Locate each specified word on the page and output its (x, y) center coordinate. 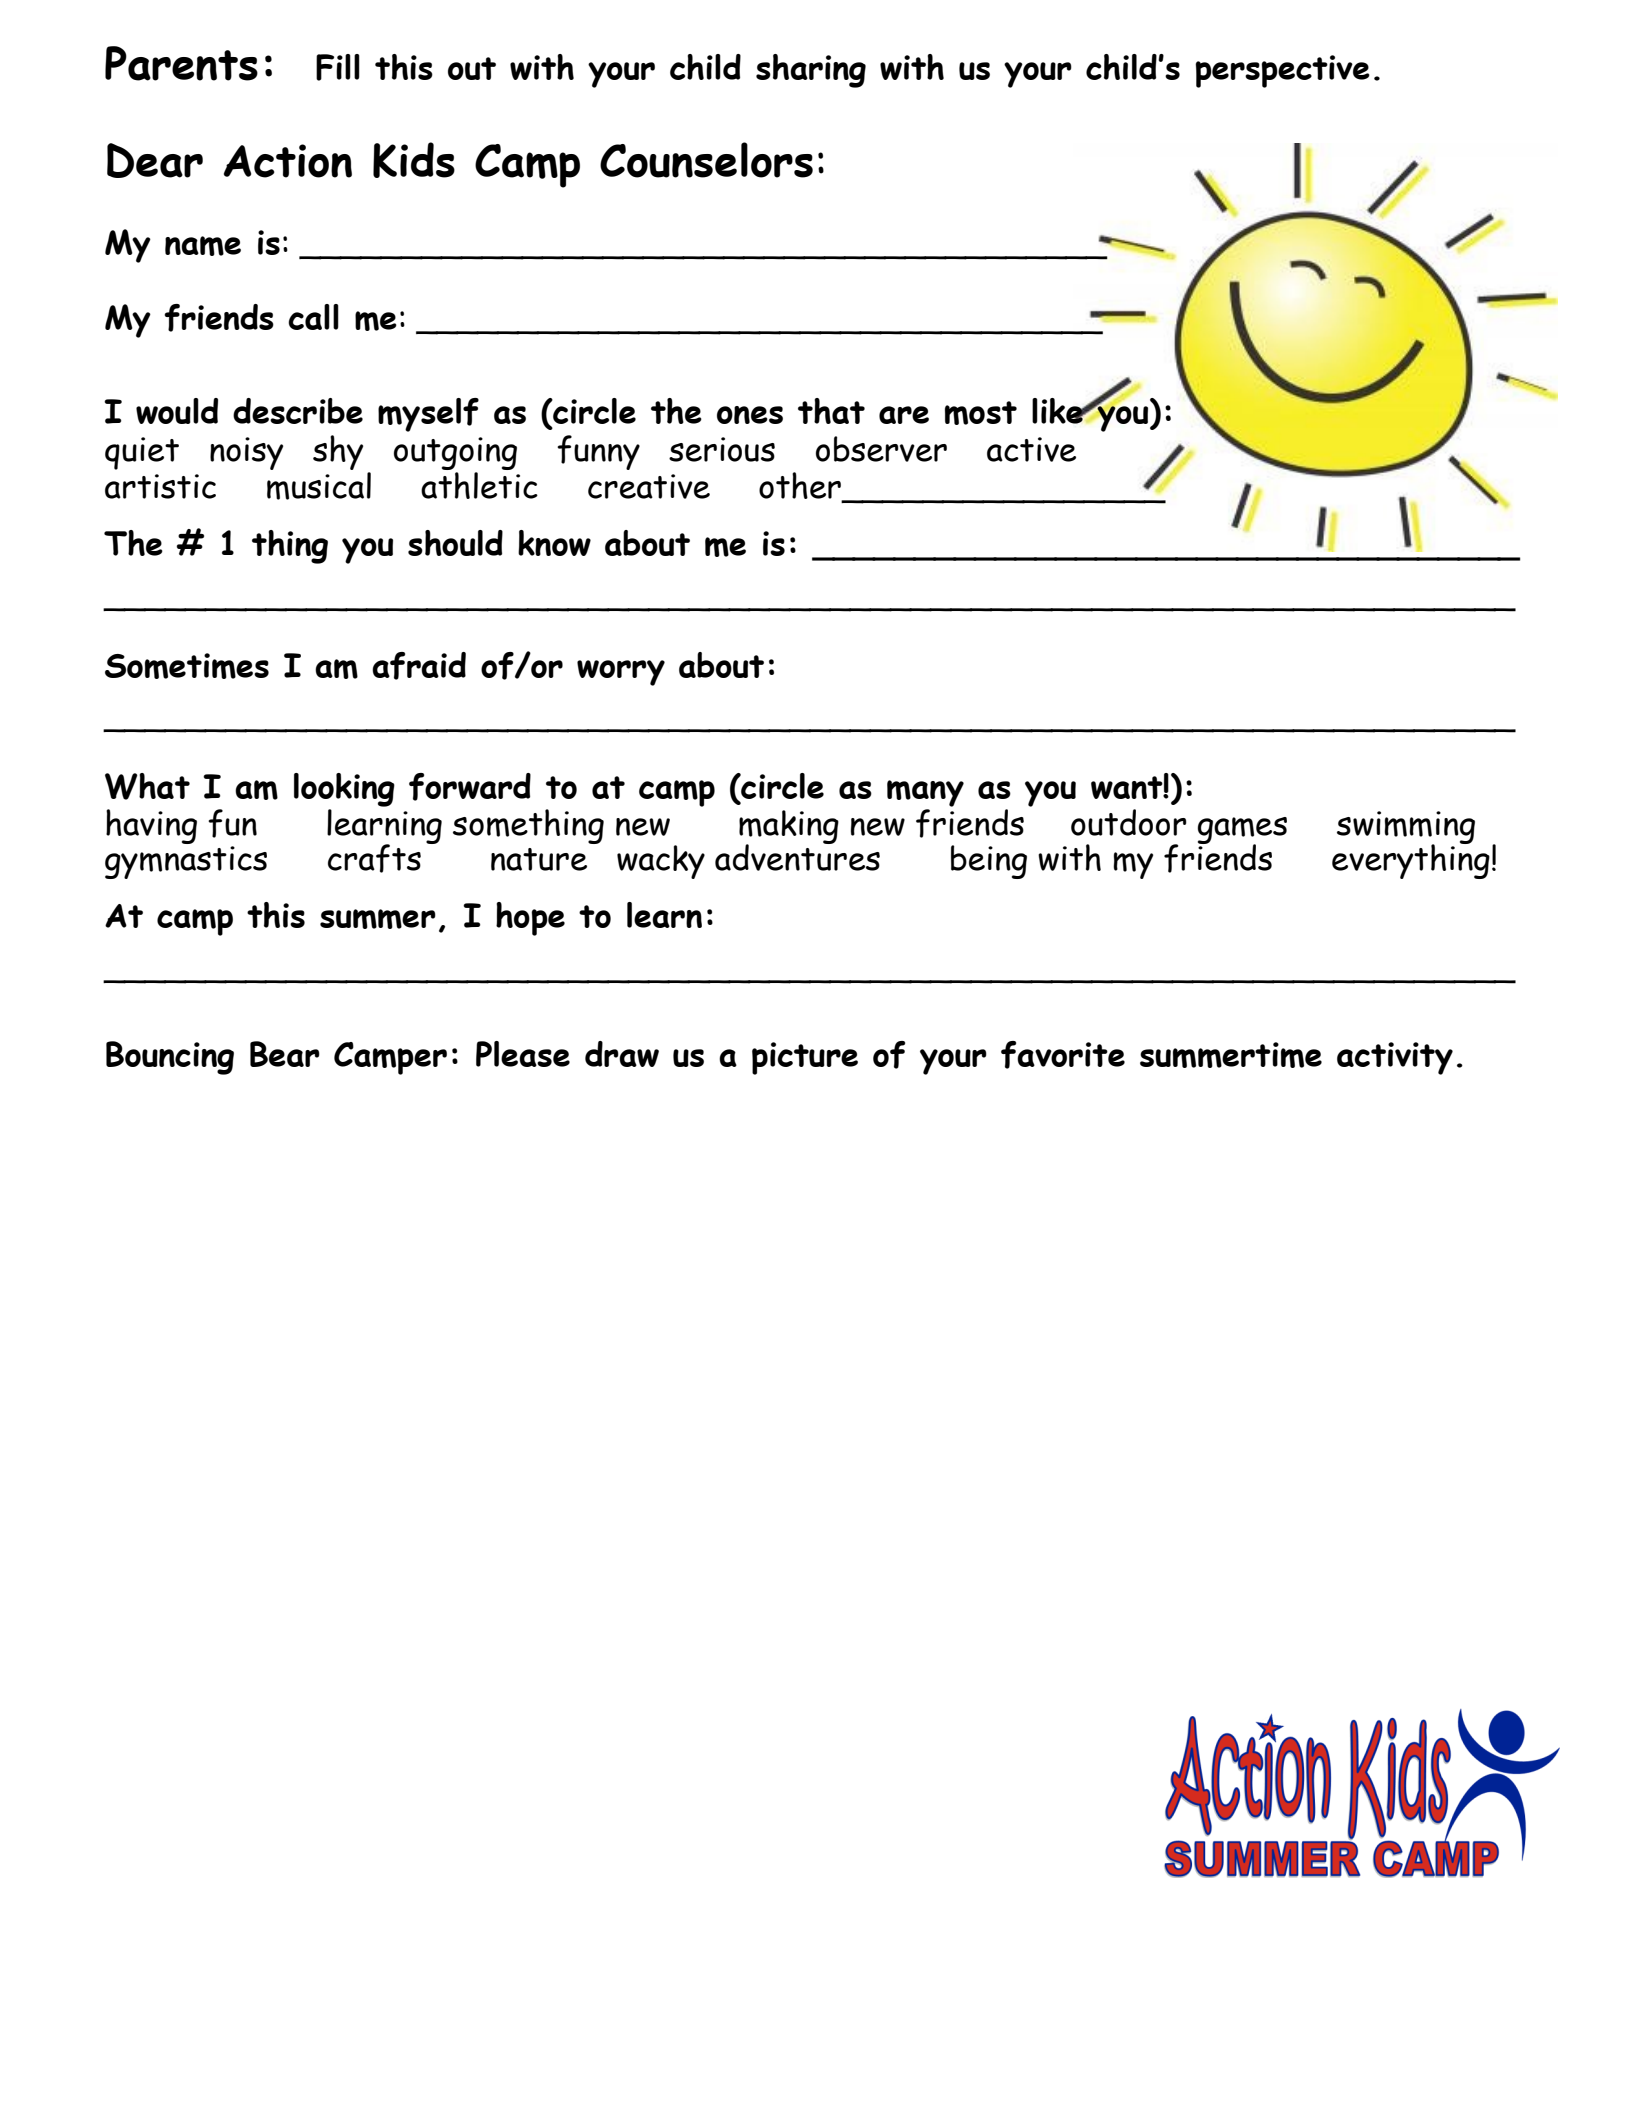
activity (1395, 1058)
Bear (285, 1054)
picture (805, 1058)
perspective (1282, 71)
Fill (338, 67)
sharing (811, 71)
